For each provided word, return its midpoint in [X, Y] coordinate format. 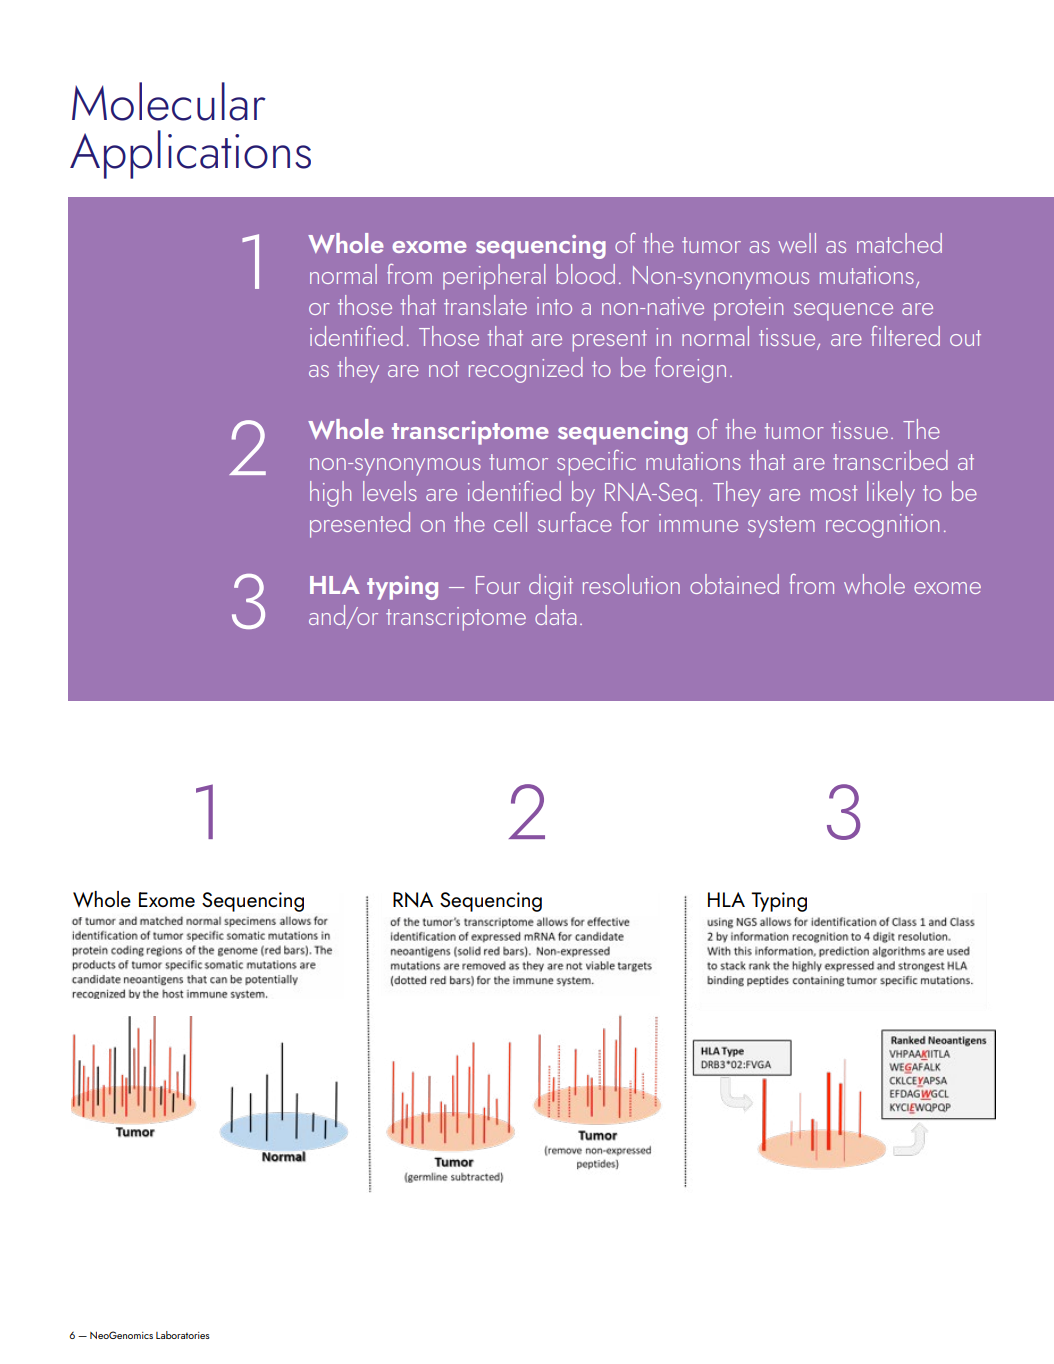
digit [551, 587]
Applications [190, 154]
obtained [734, 584]
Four [498, 585]
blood [586, 274]
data [555, 615]
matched [899, 243]
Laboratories [183, 1335]
